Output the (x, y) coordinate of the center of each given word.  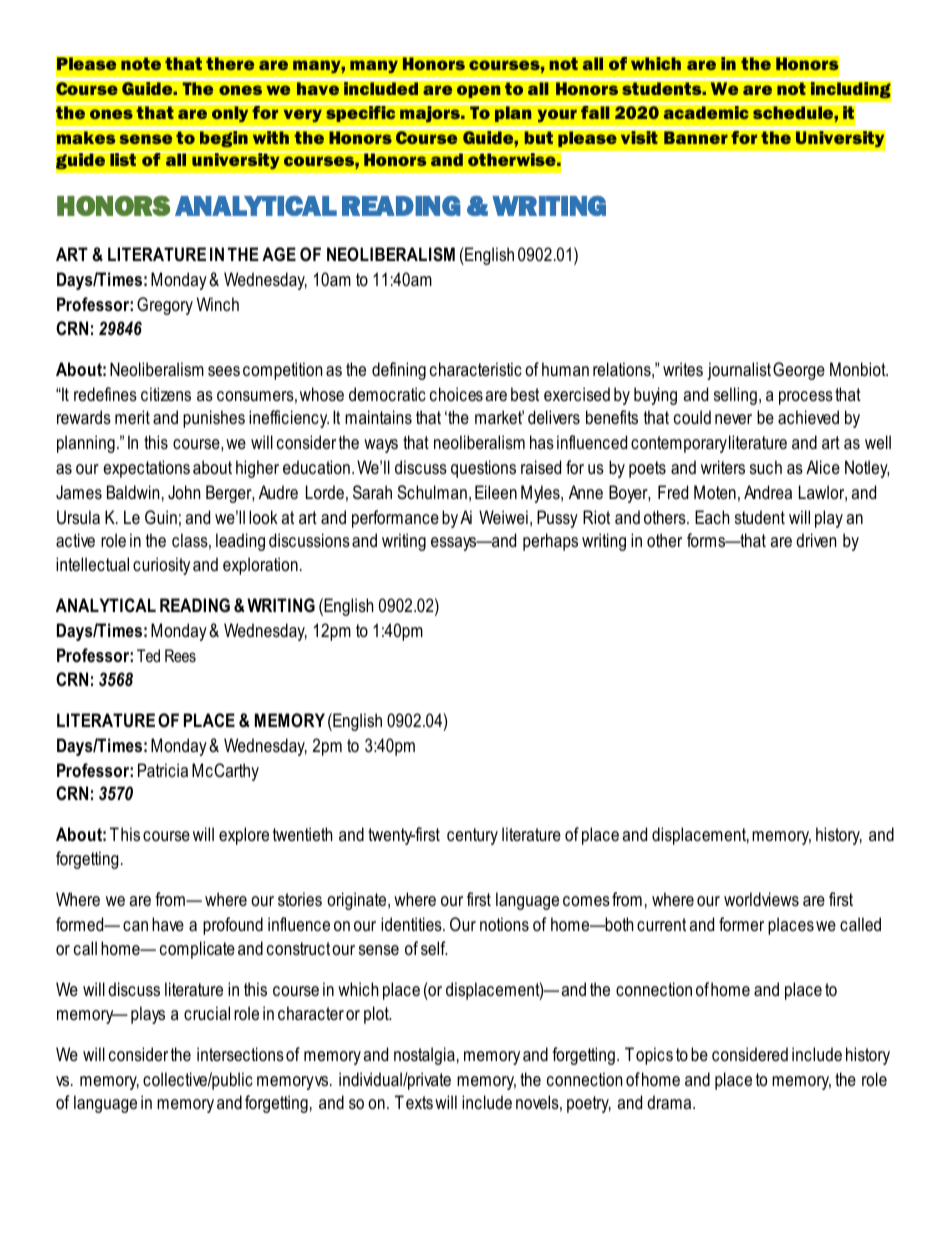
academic (706, 113)
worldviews (761, 899)
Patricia (163, 770)
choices (456, 394)
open (478, 91)
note (141, 64)
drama (670, 1102)
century (472, 836)
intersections (240, 1054)
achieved (808, 417)
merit (132, 417)
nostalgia (424, 1056)
